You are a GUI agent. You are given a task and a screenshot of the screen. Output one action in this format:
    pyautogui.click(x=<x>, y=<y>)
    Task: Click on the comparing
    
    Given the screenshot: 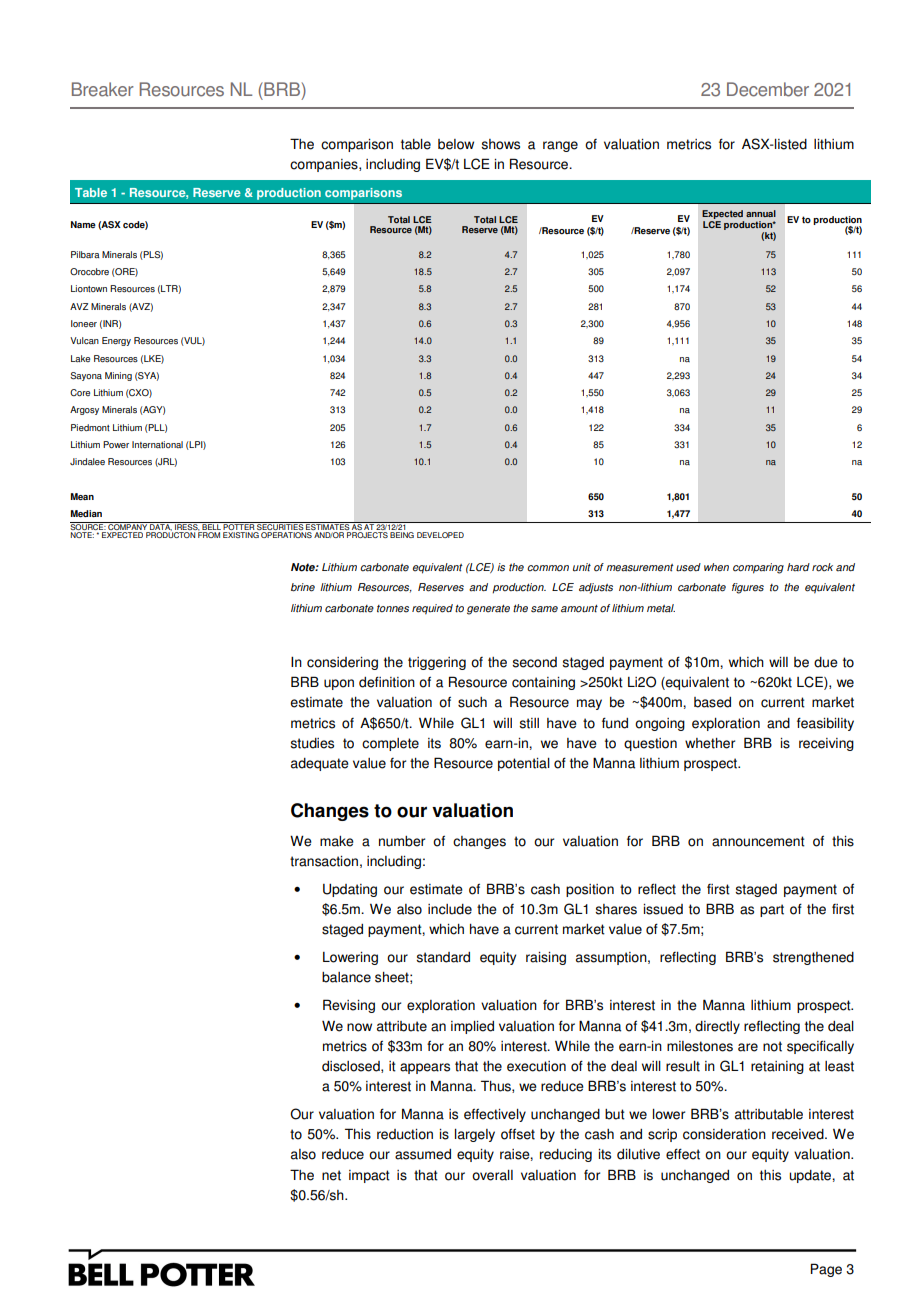 What is the action you would take?
    pyautogui.click(x=758, y=568)
